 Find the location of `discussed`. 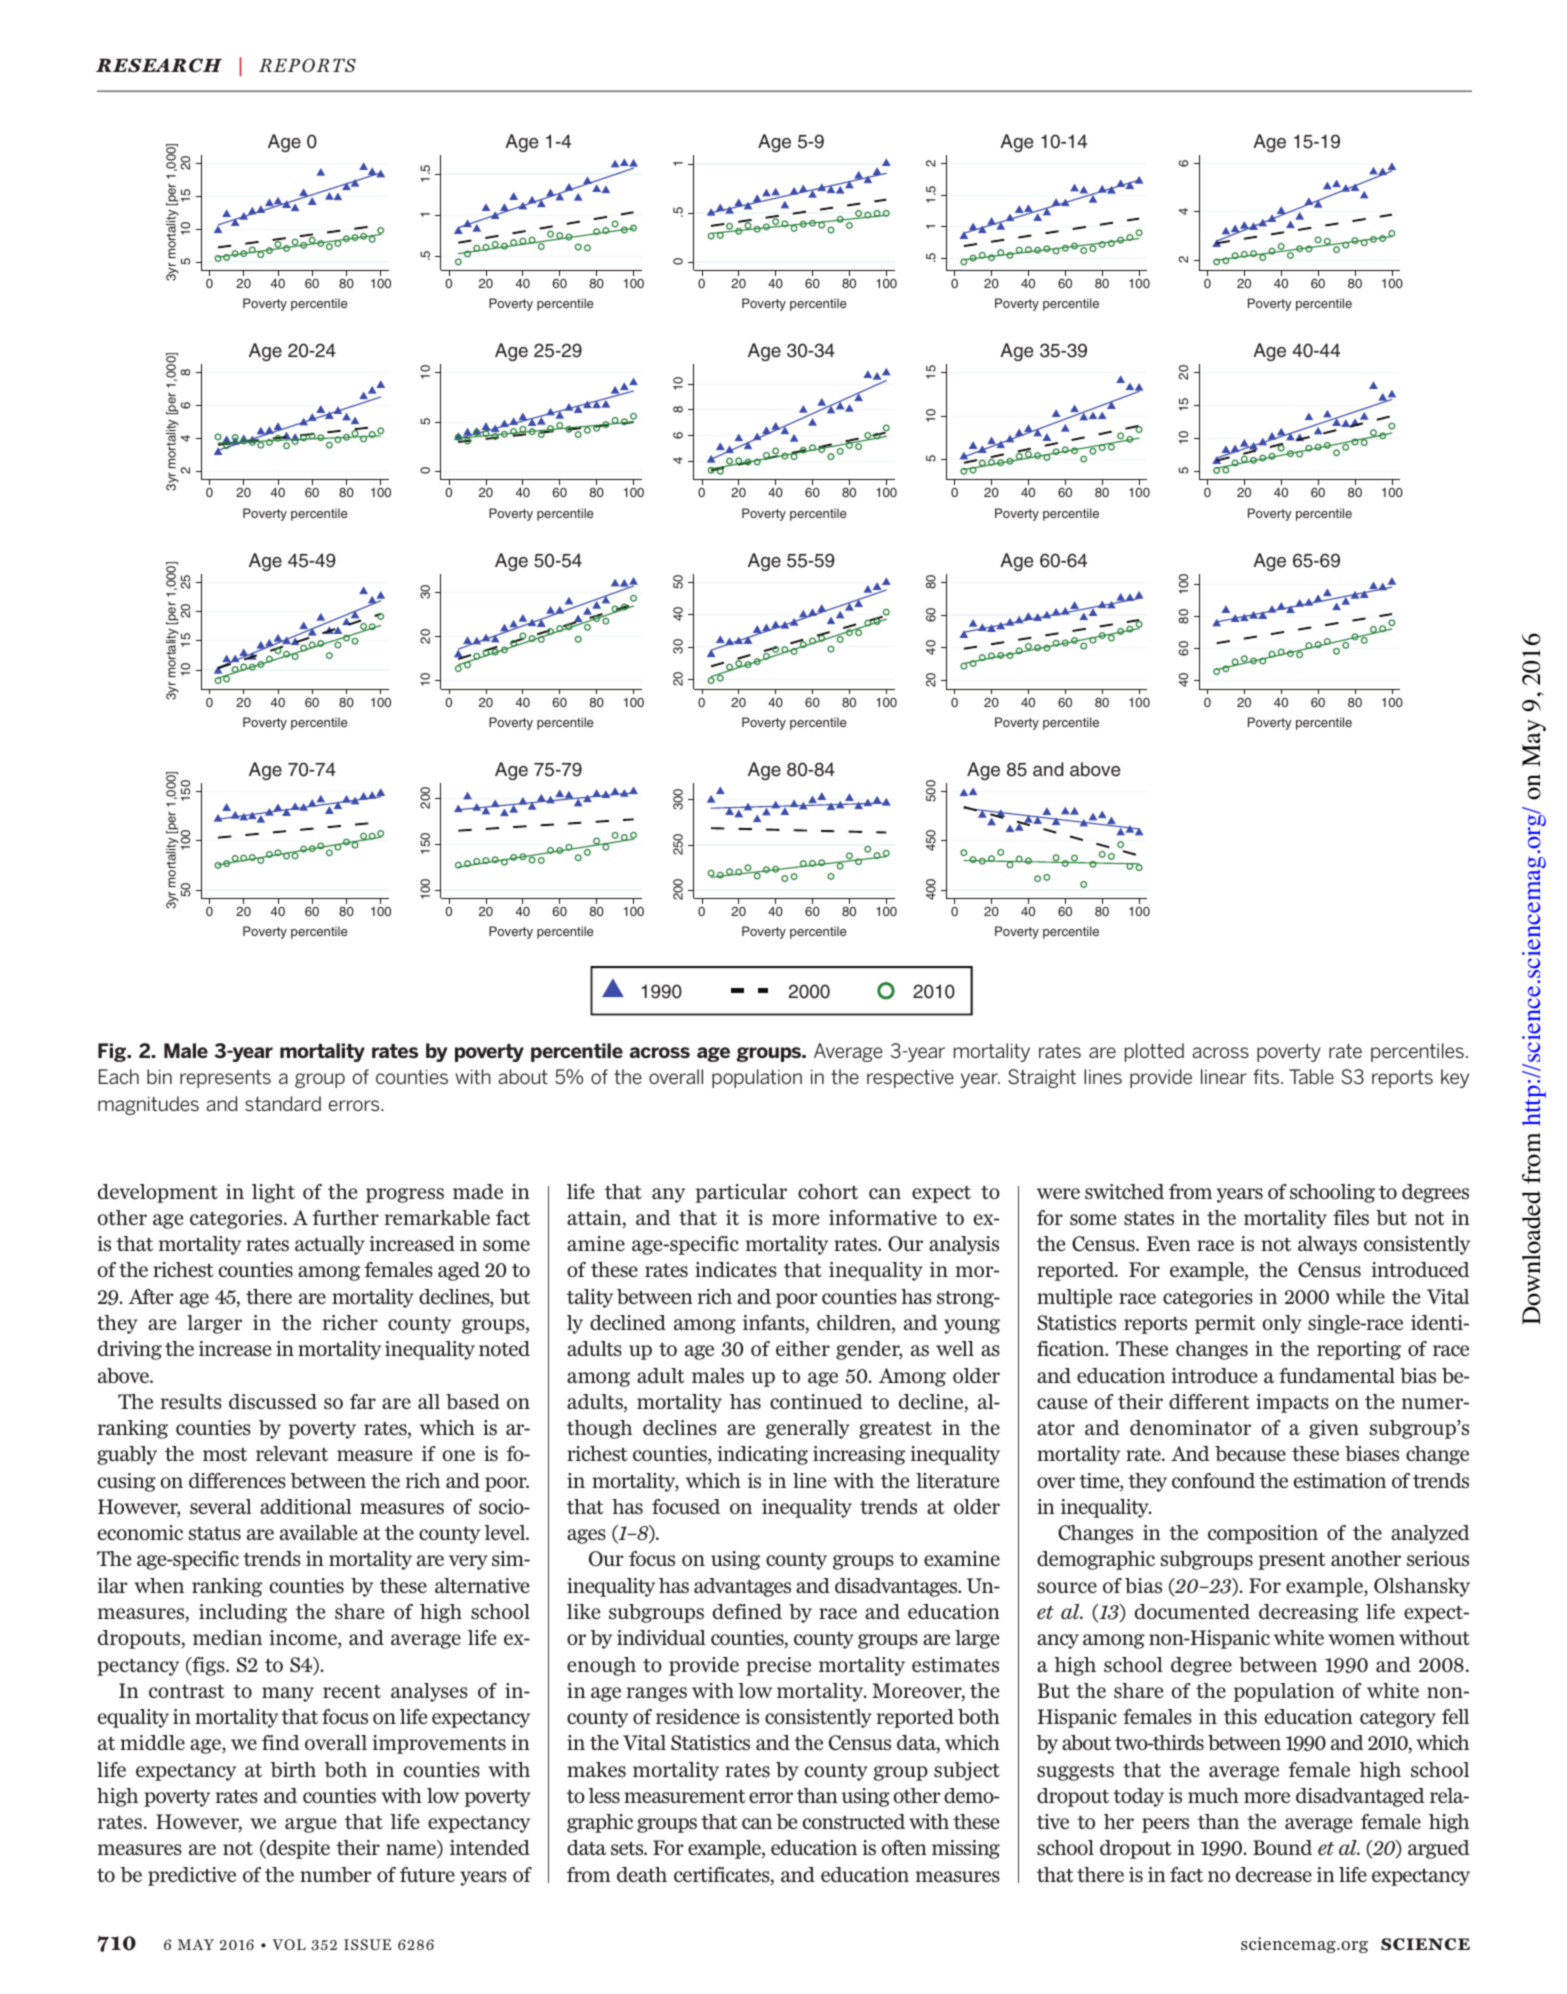

discussed is located at coordinates (273, 1402).
